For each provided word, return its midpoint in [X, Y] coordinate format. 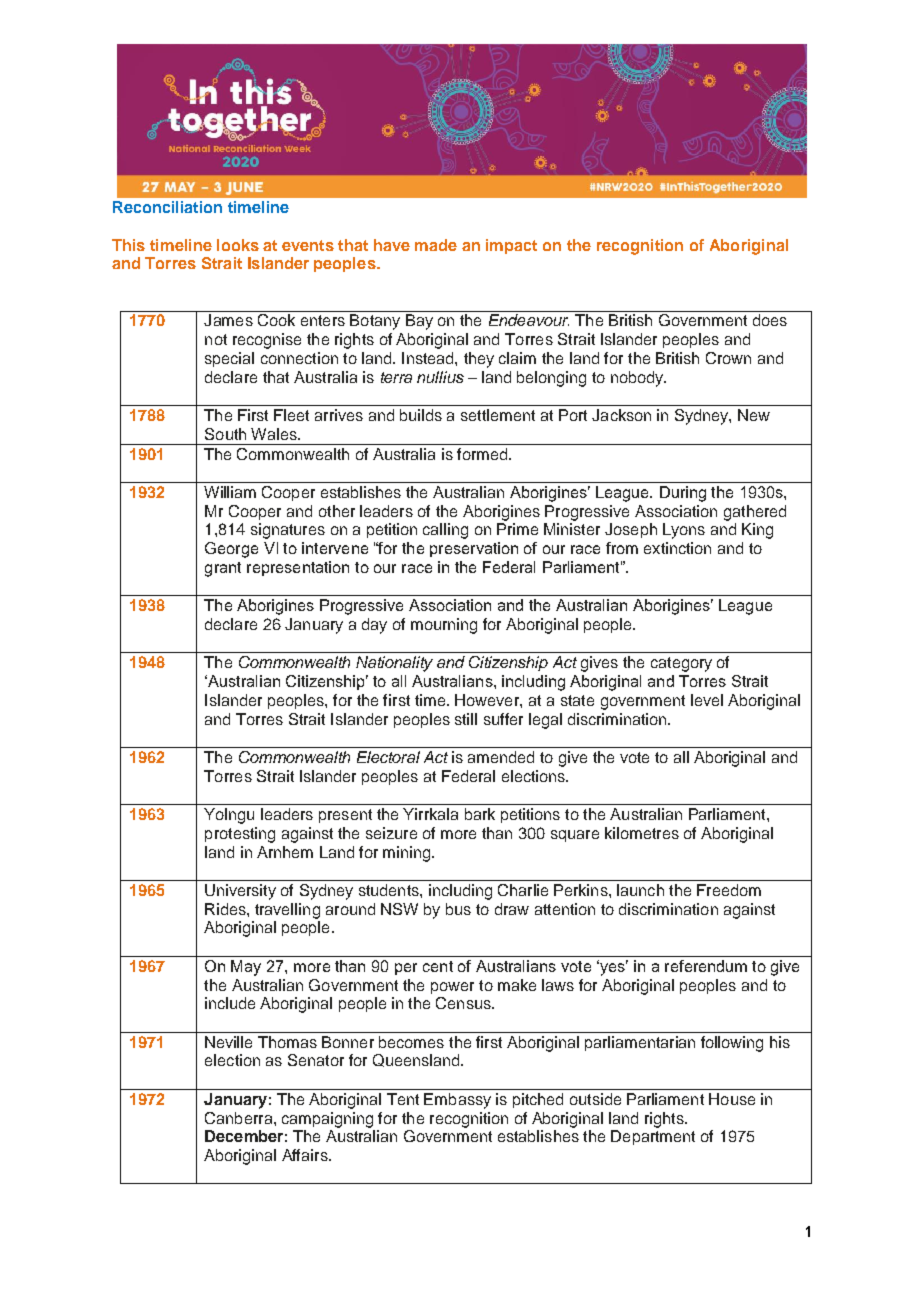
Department [653, 1137]
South [225, 434]
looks [238, 245]
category [681, 664]
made [436, 245]
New [754, 415]
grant [223, 569]
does [770, 320]
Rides [226, 909]
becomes [411, 1042]
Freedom [729, 890]
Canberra [240, 1118]
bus [458, 909]
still [466, 719]
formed [483, 454]
